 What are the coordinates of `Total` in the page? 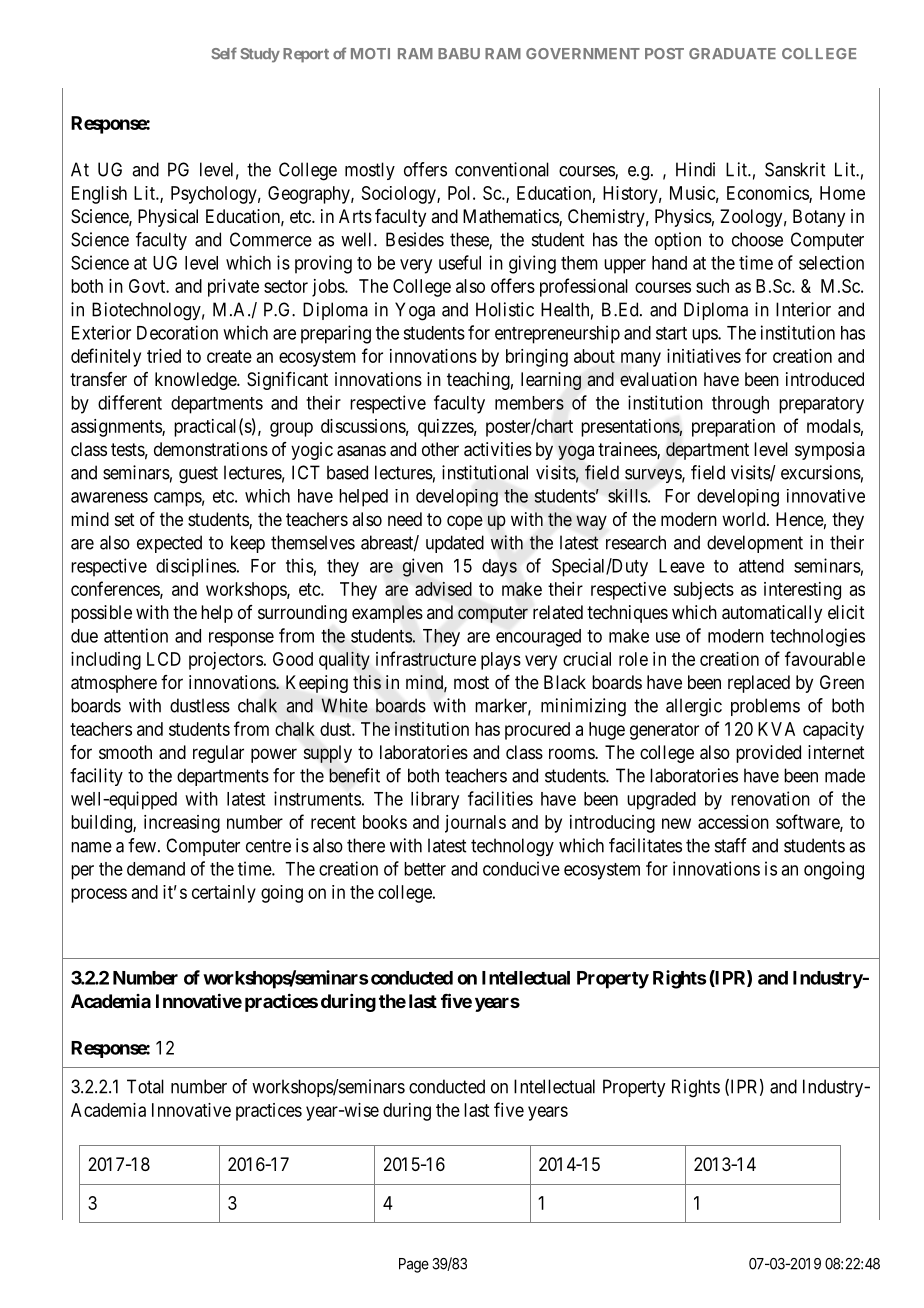 It's located at (145, 1086).
